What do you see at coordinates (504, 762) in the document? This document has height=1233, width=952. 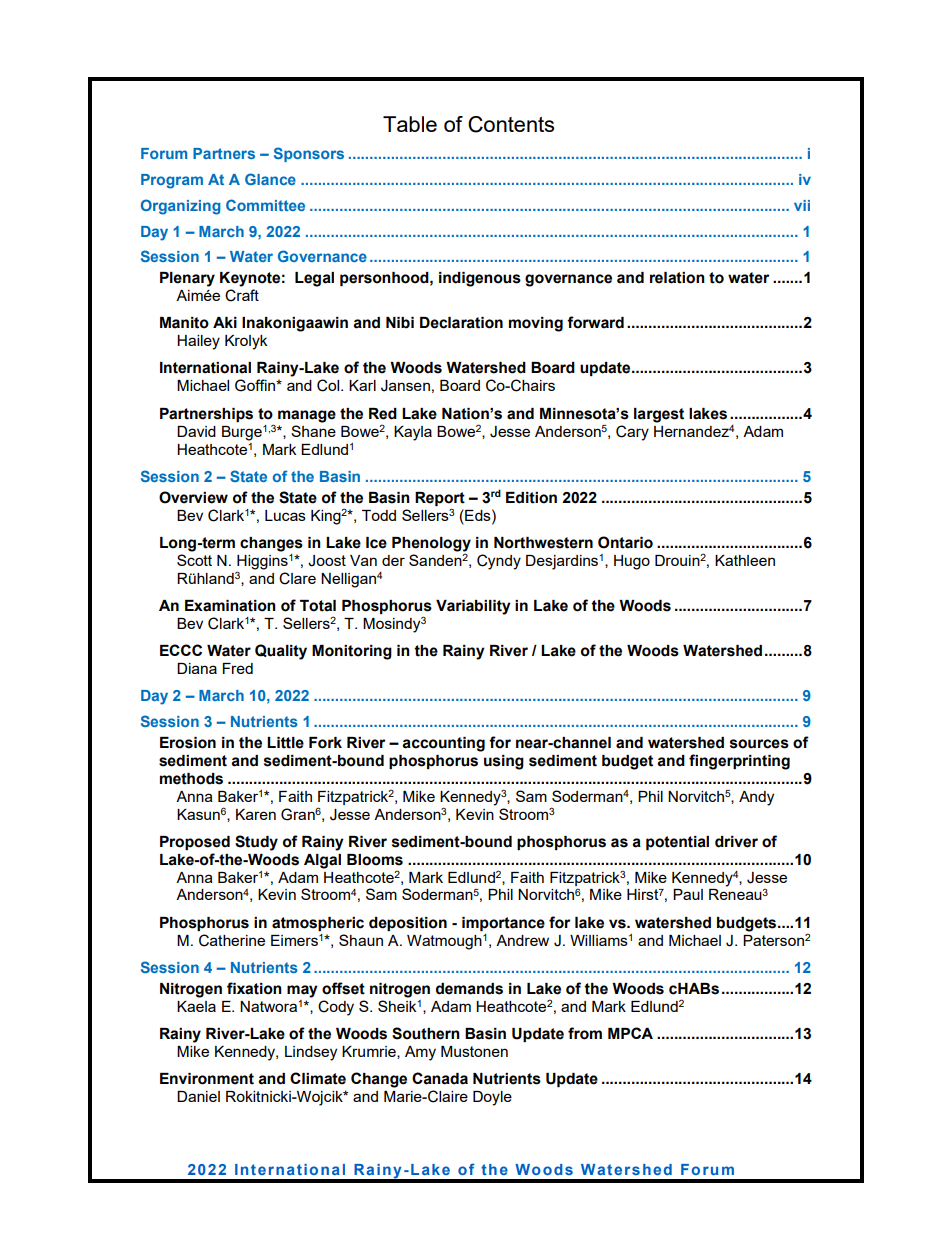 I see `using` at bounding box center [504, 762].
